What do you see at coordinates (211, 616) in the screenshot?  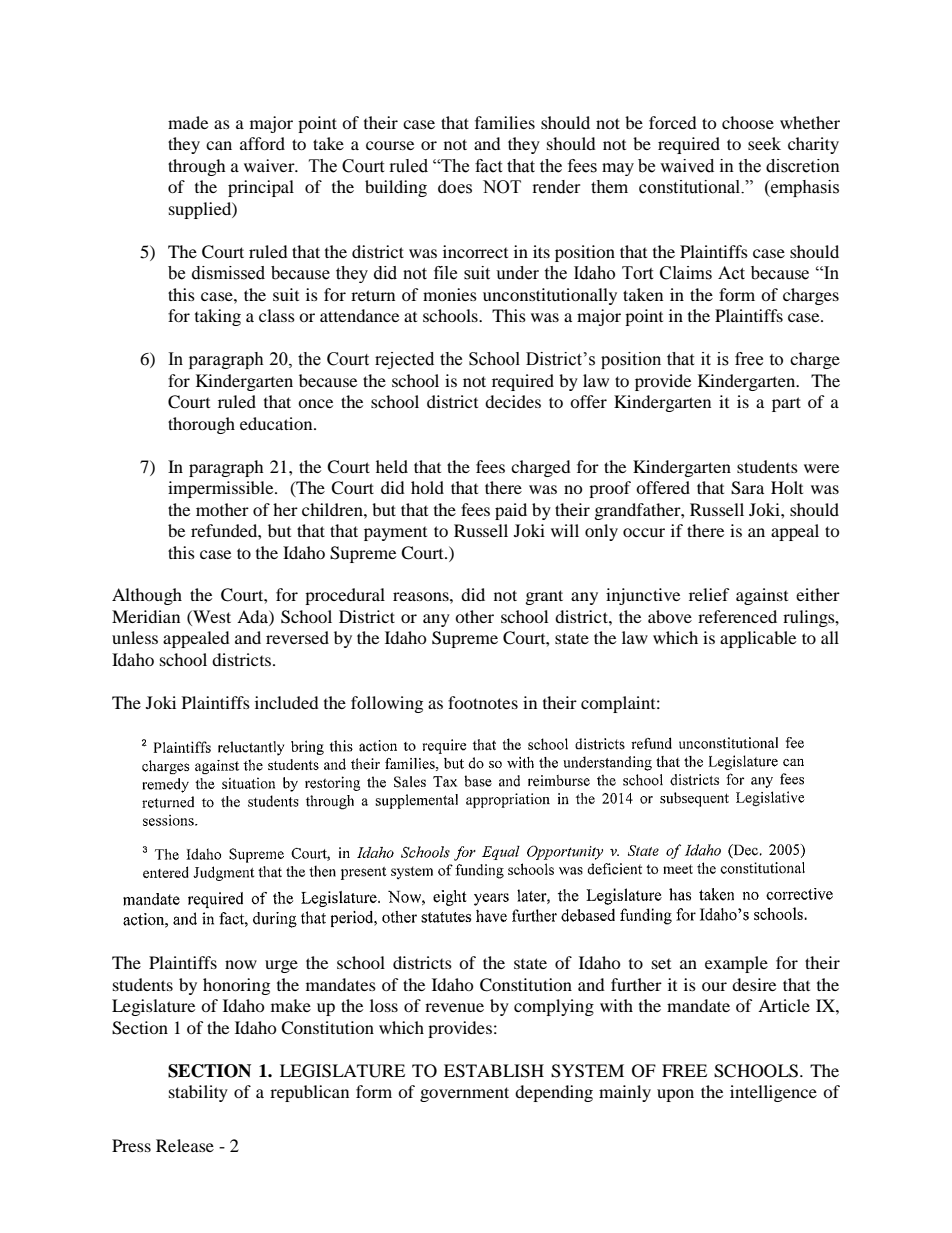 I see `West` at bounding box center [211, 616].
